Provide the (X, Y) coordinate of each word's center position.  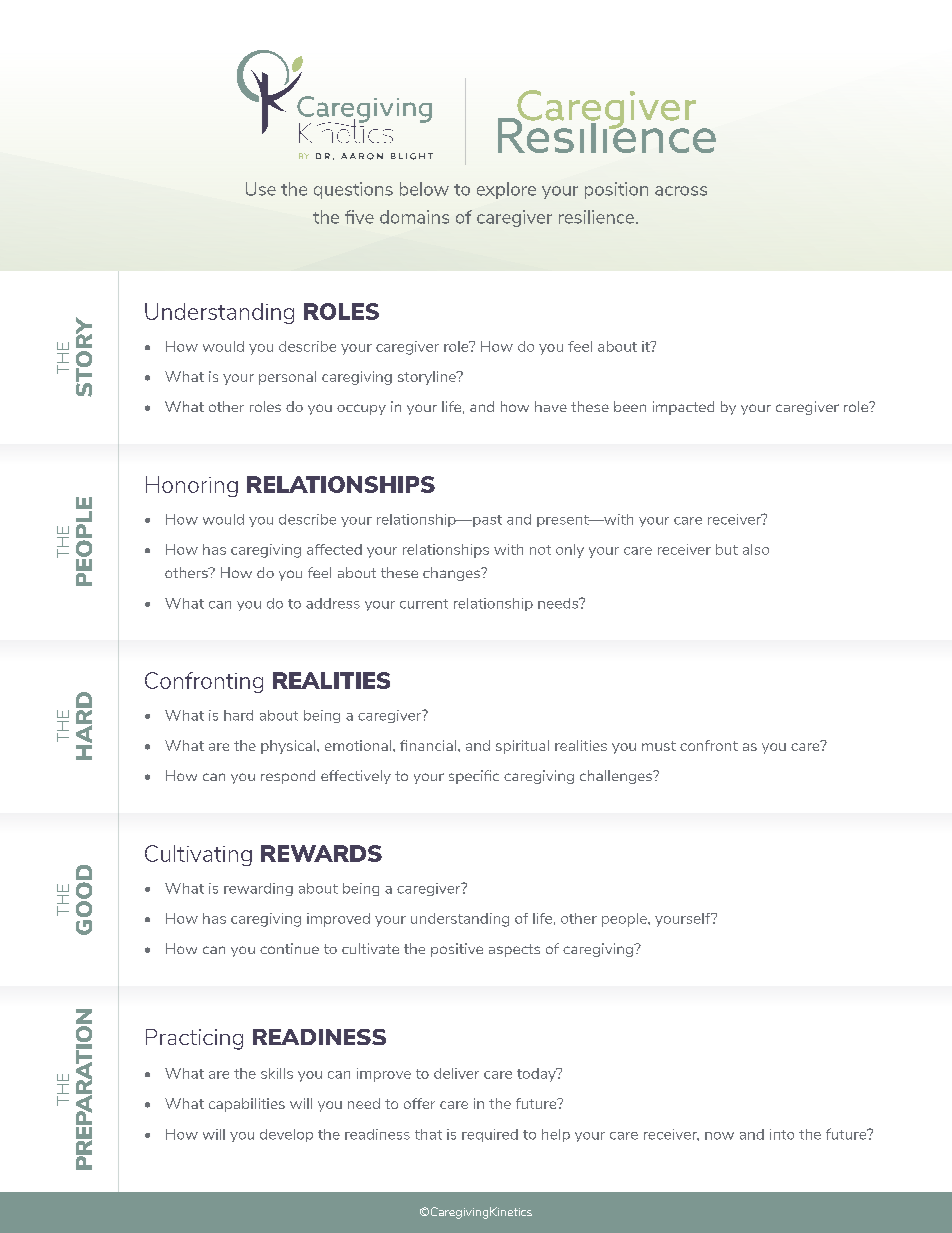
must (659, 746)
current (424, 604)
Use (261, 189)
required (490, 1135)
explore (506, 190)
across (681, 191)
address (333, 603)
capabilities (247, 1105)
